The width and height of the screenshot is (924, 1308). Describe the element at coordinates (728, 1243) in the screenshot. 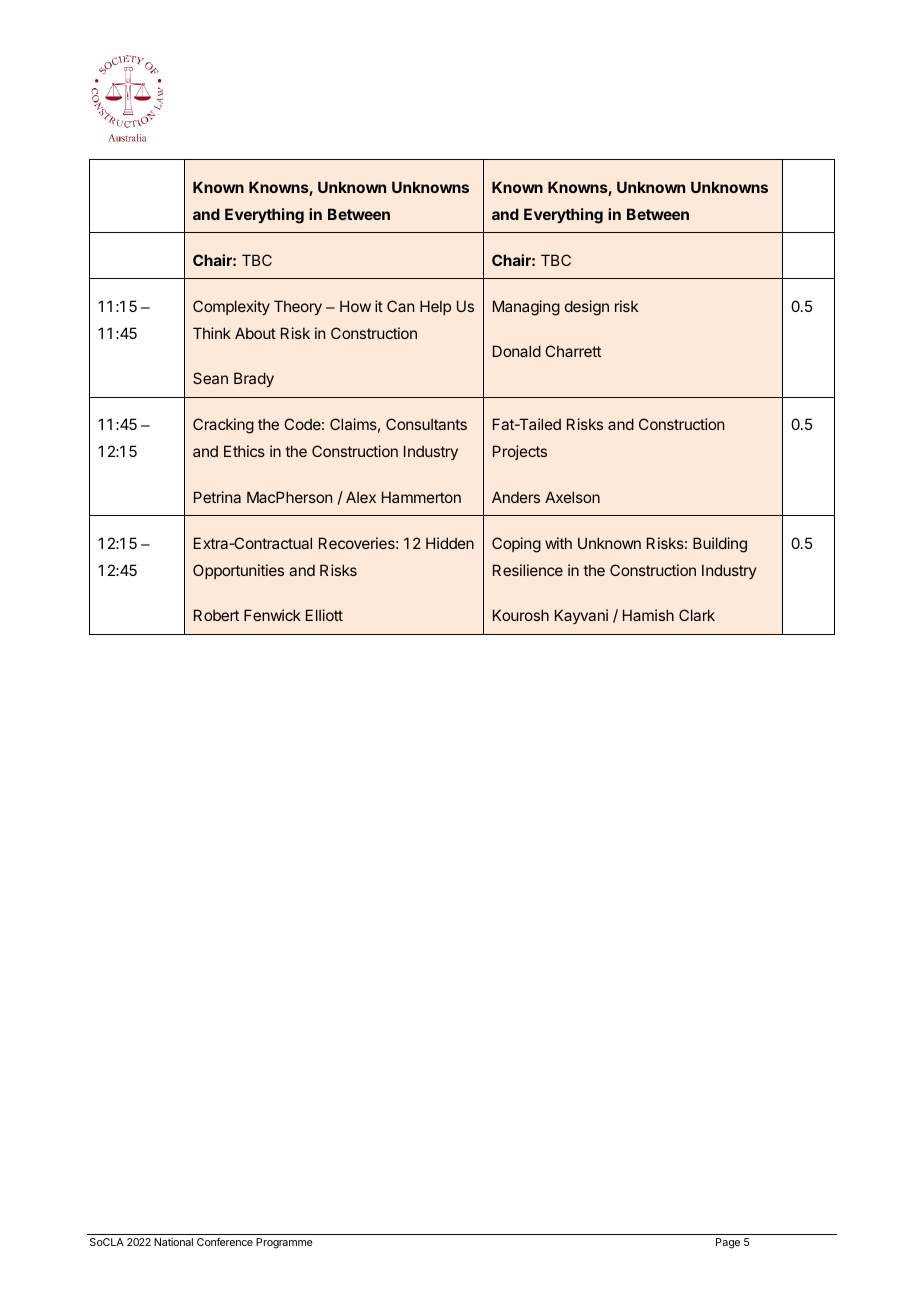

I see `Page` at that location.
